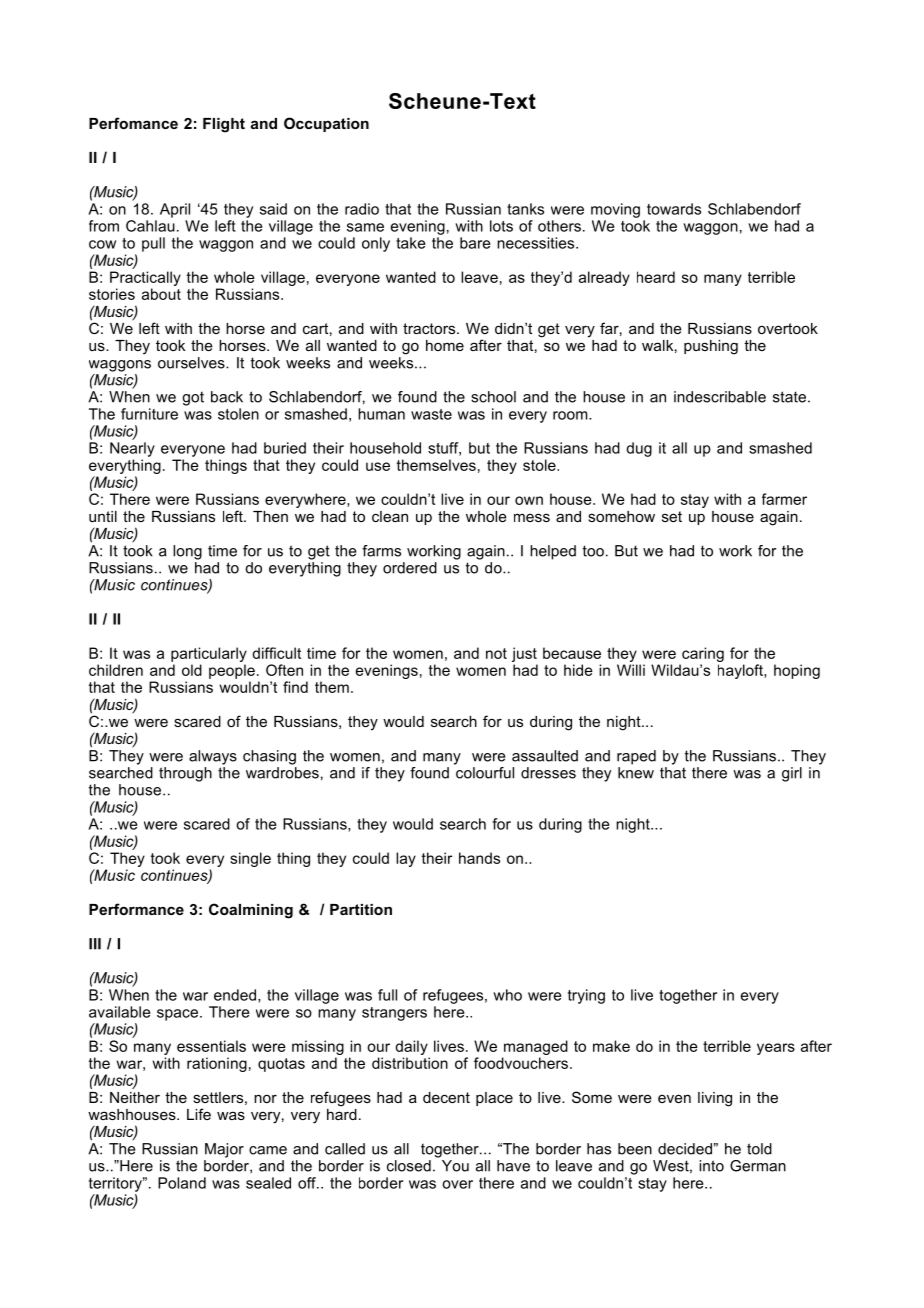 The height and width of the page is (1308, 924). I want to click on You, so click(455, 1166).
